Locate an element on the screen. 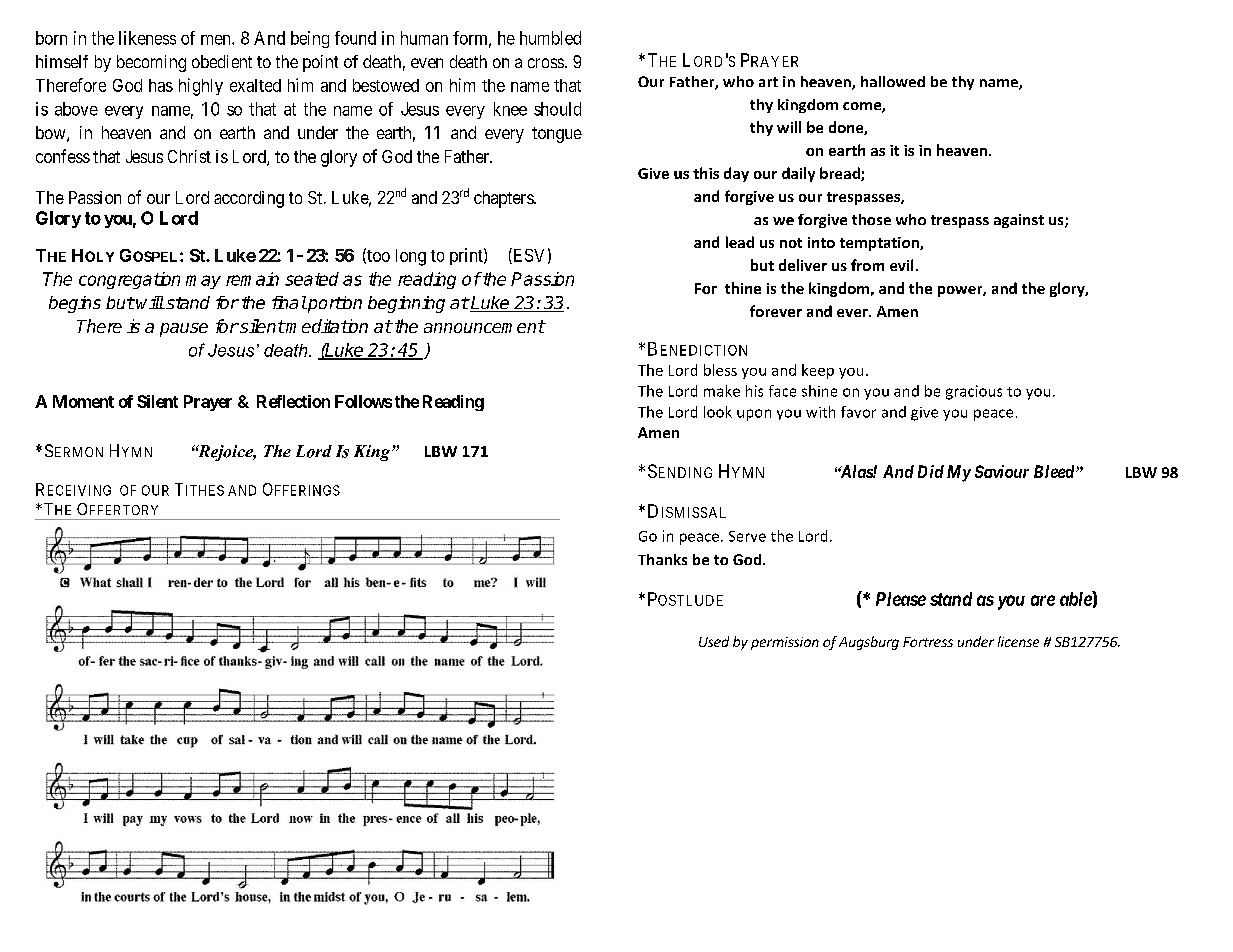 This screenshot has height=952, width=1233. keep is located at coordinates (818, 371).
